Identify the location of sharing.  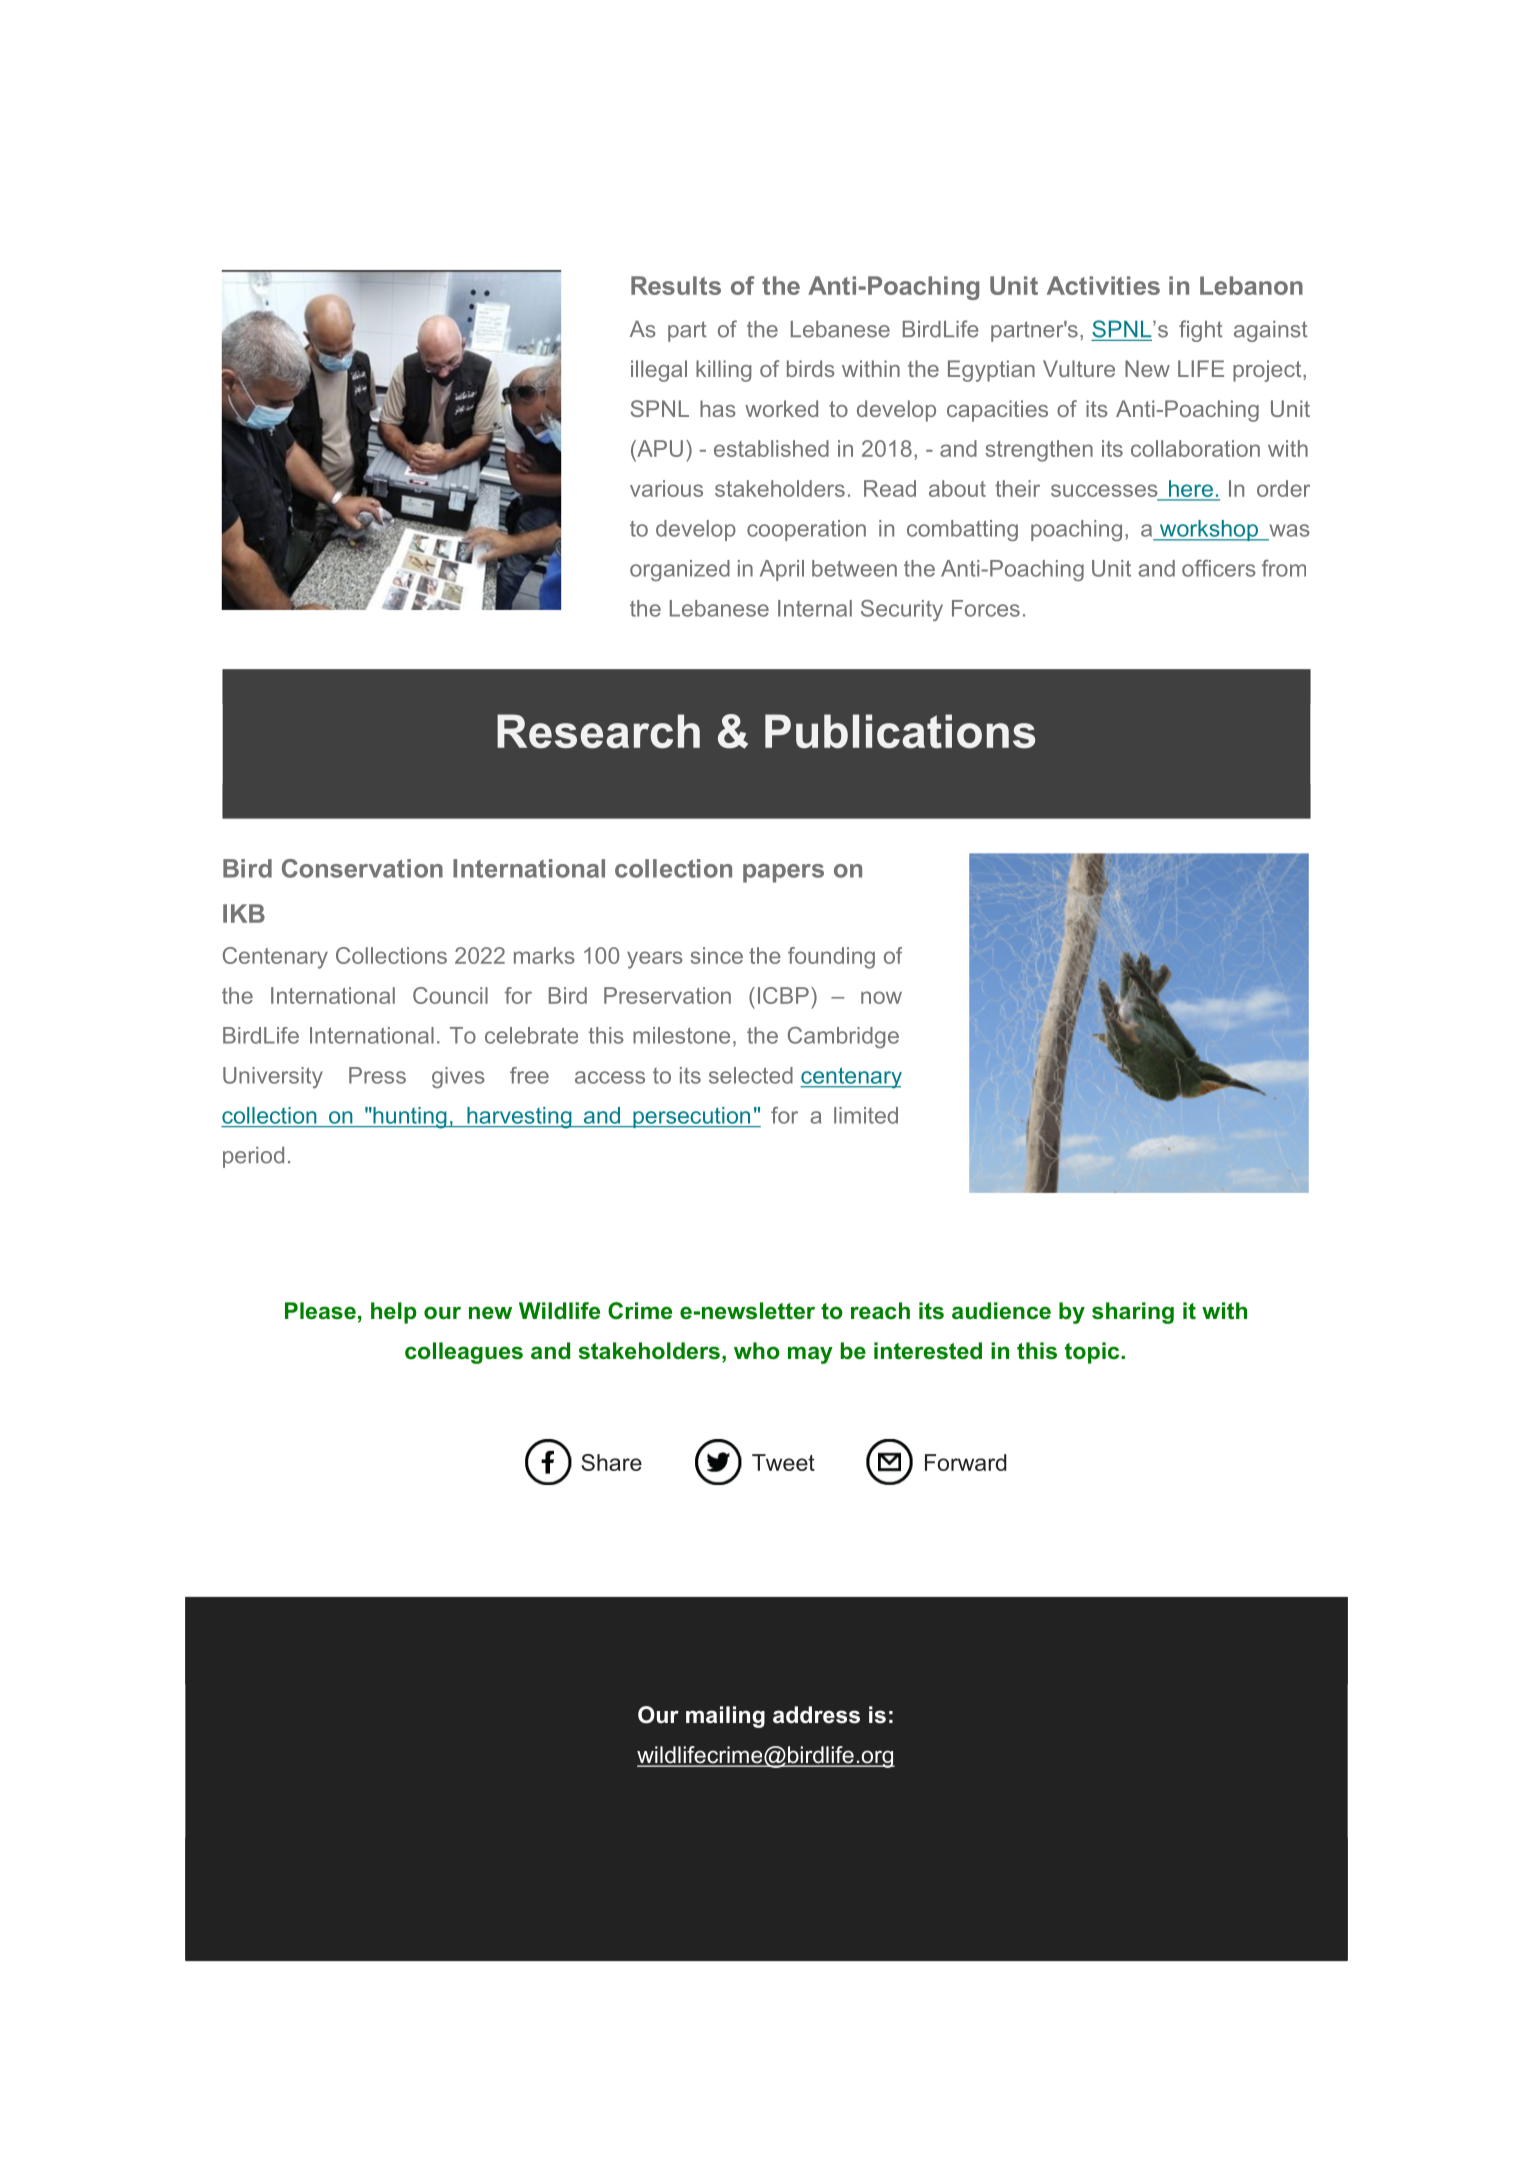
(1133, 1313).
